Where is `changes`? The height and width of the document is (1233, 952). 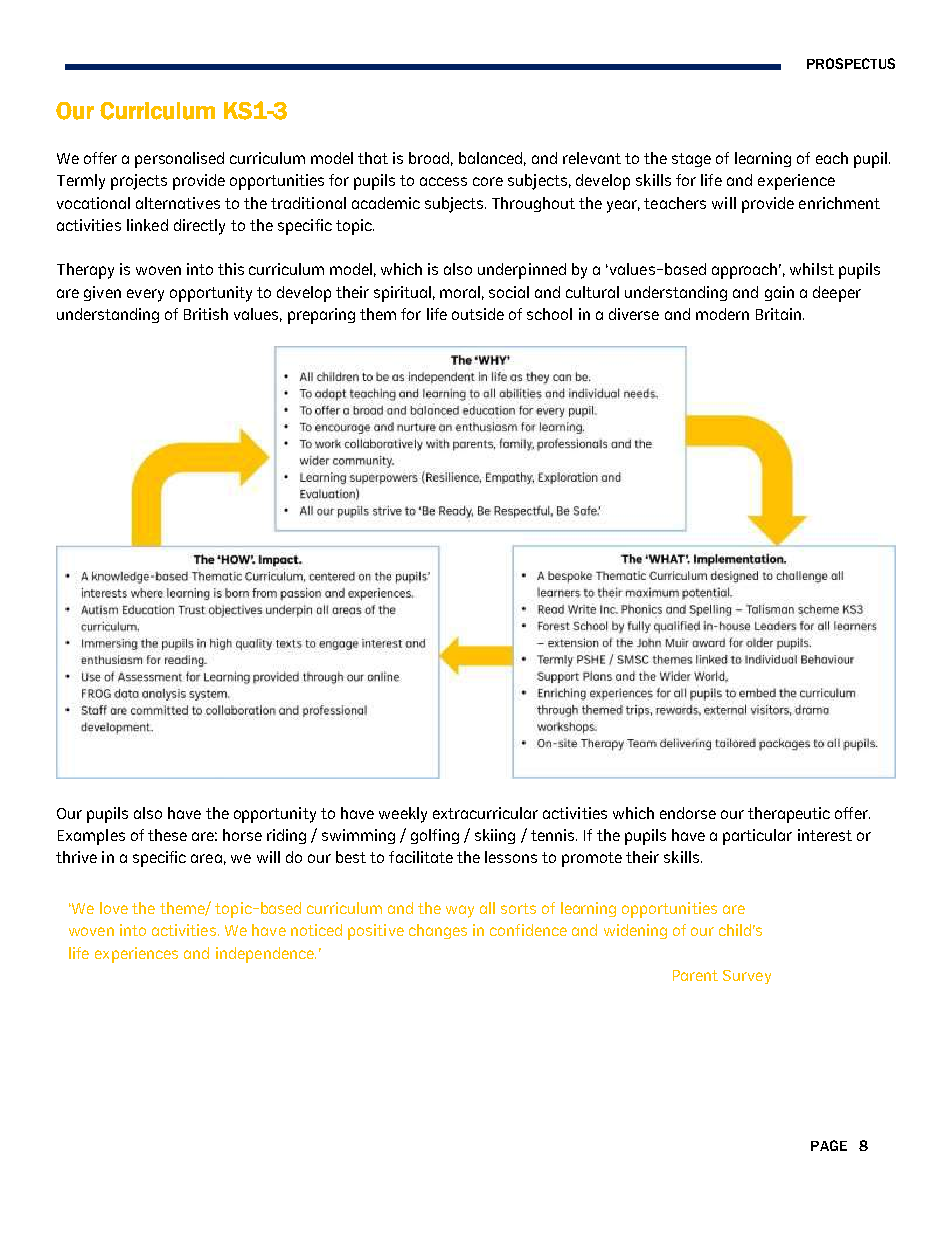
changes is located at coordinates (438, 931).
